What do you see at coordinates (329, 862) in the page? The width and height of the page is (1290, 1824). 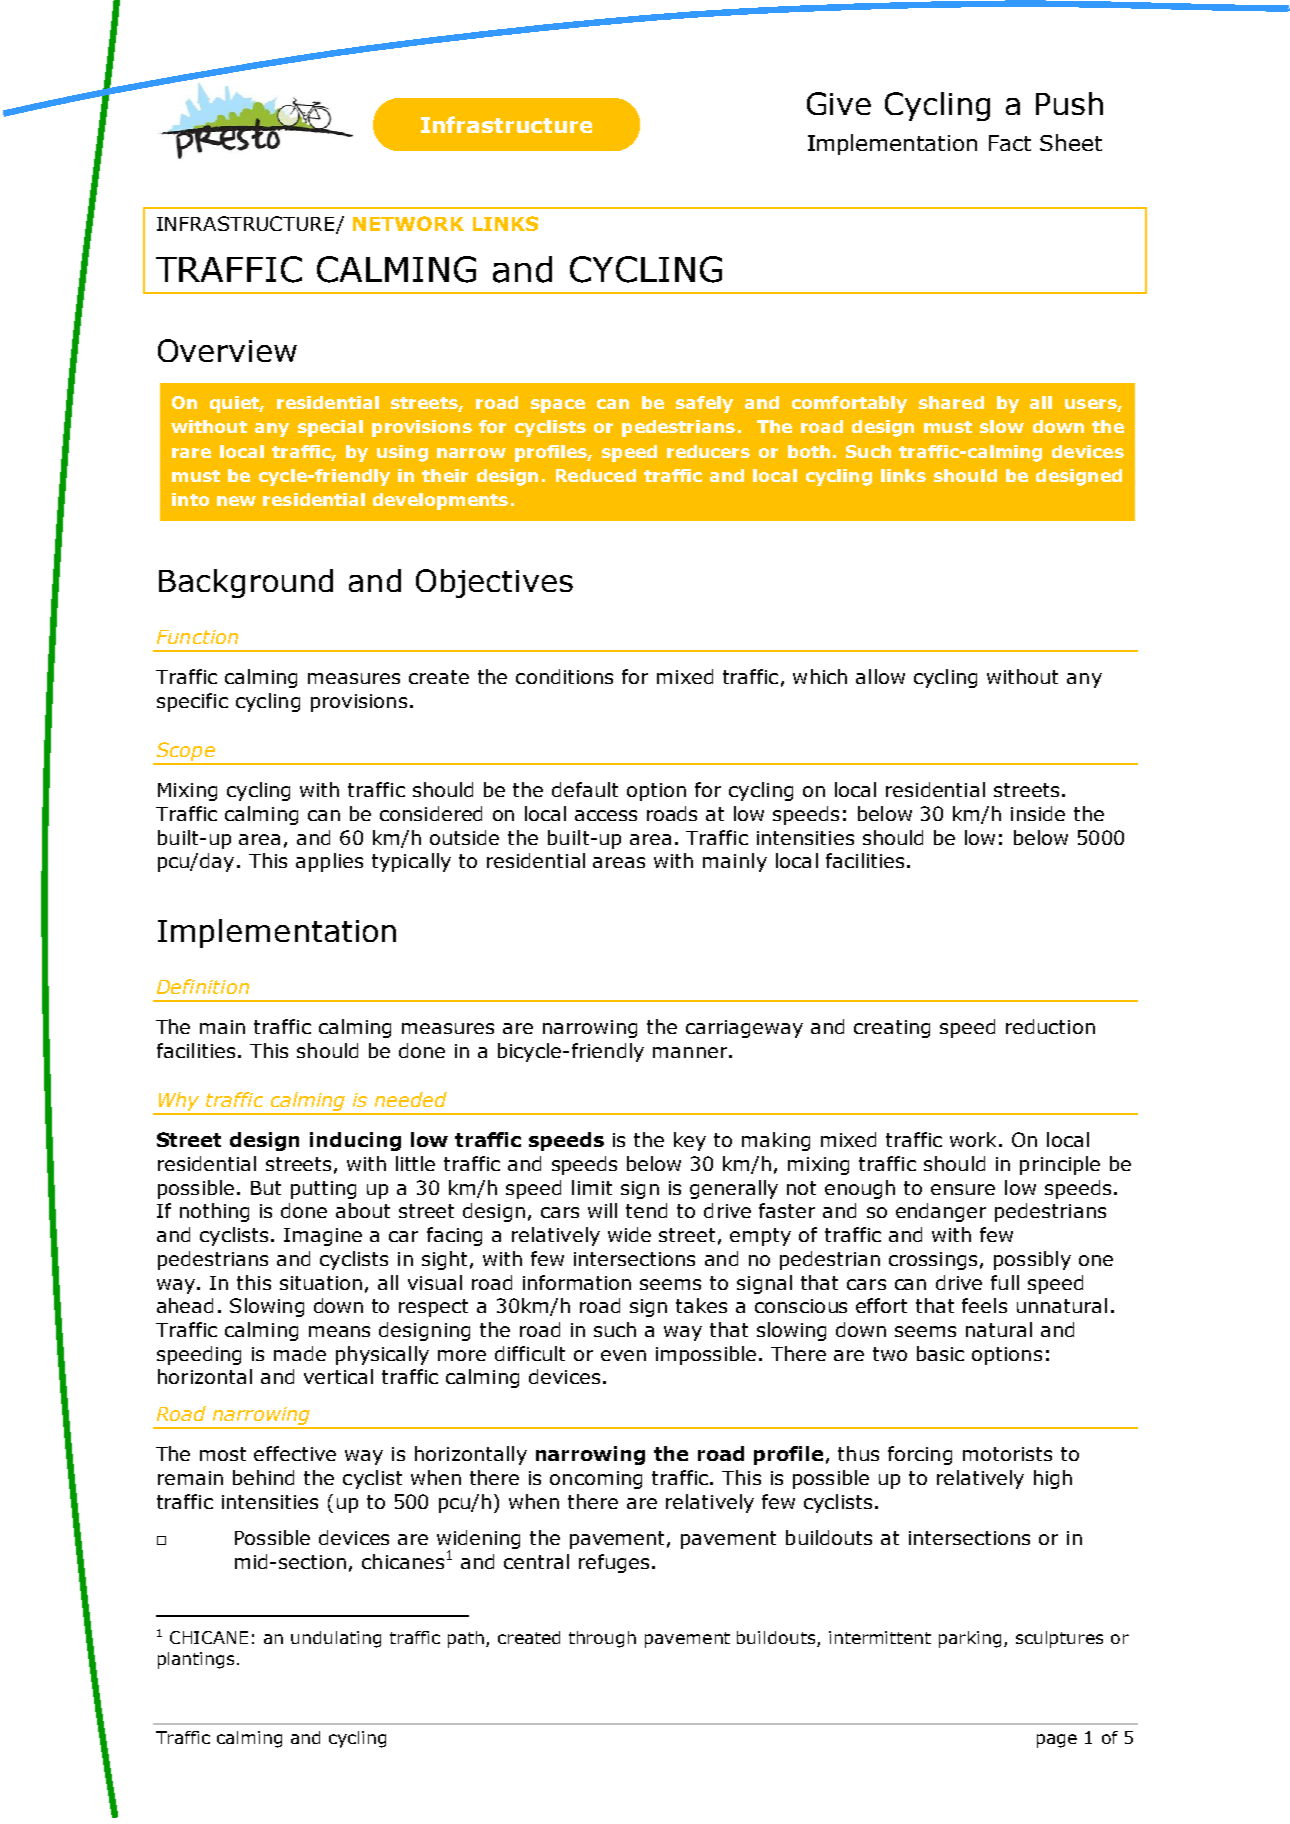 I see `applies` at bounding box center [329, 862].
